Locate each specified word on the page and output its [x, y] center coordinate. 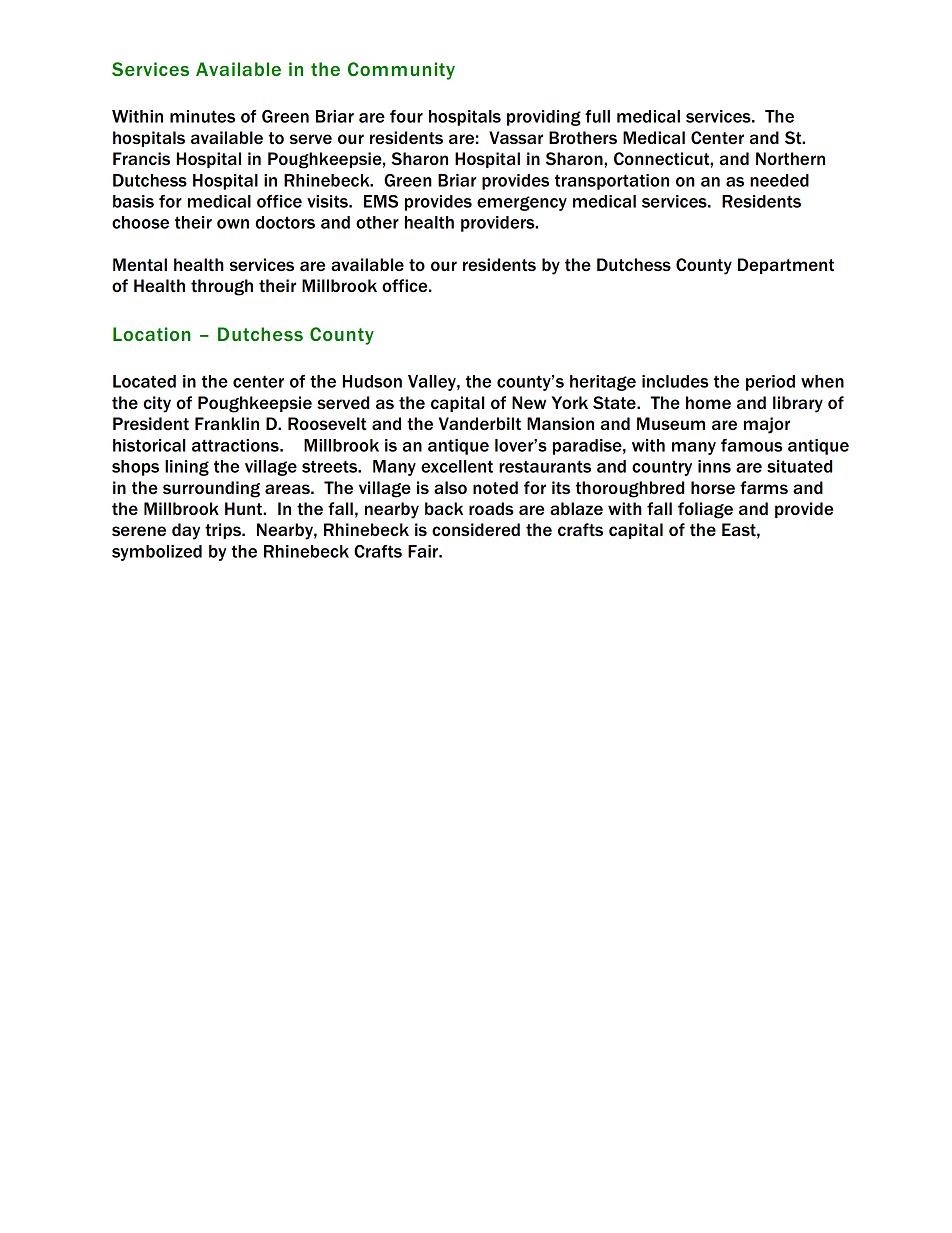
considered [476, 529]
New [529, 402]
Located [144, 381]
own [233, 224]
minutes [202, 116]
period [770, 383]
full [597, 116]
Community [401, 71]
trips [224, 531]
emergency [522, 203]
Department [786, 266]
